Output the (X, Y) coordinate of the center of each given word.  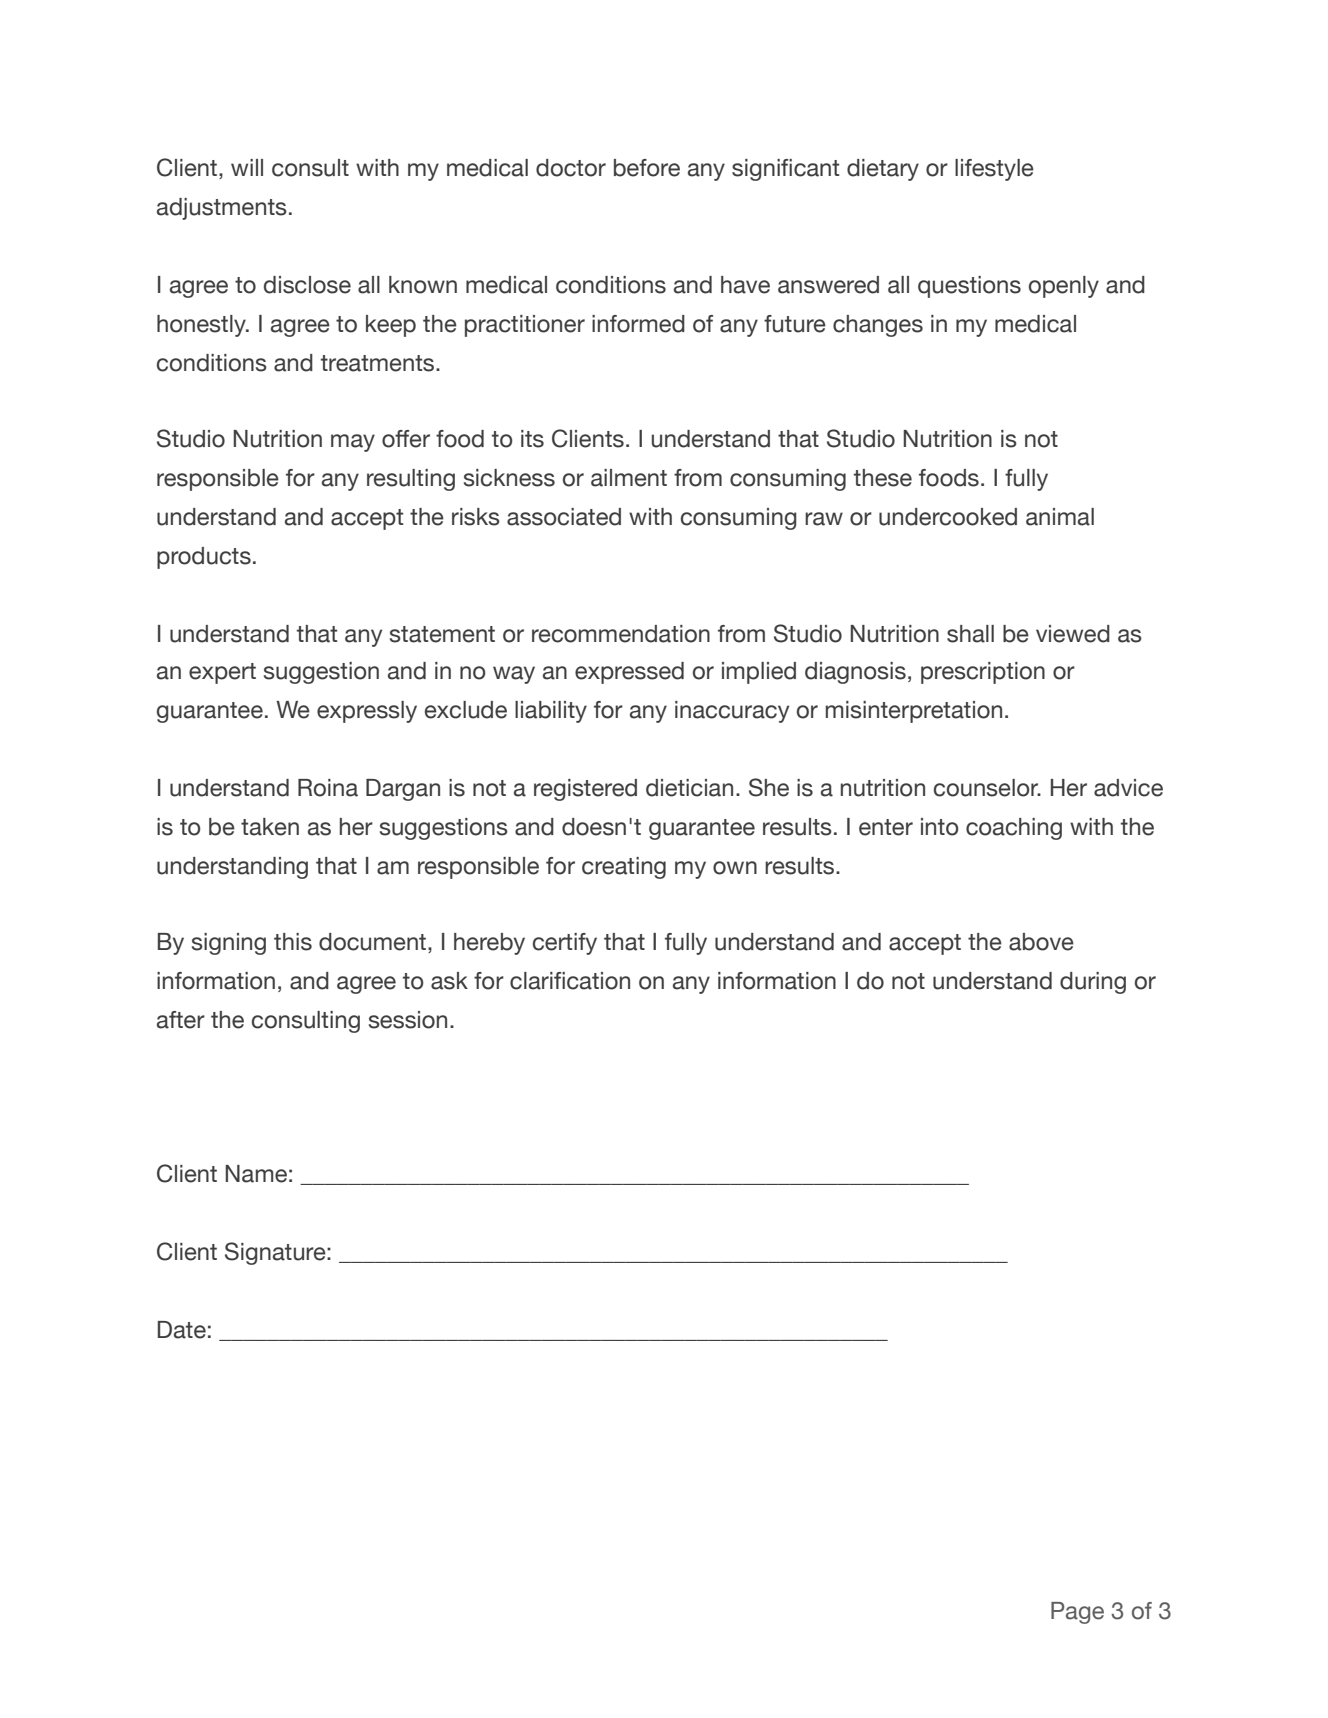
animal (1060, 517)
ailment (629, 478)
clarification (570, 981)
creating (624, 868)
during (1093, 983)
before (647, 168)
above (1041, 942)
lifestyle (994, 170)
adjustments (222, 209)
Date (182, 1330)
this (293, 942)
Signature (276, 1253)
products (204, 558)
